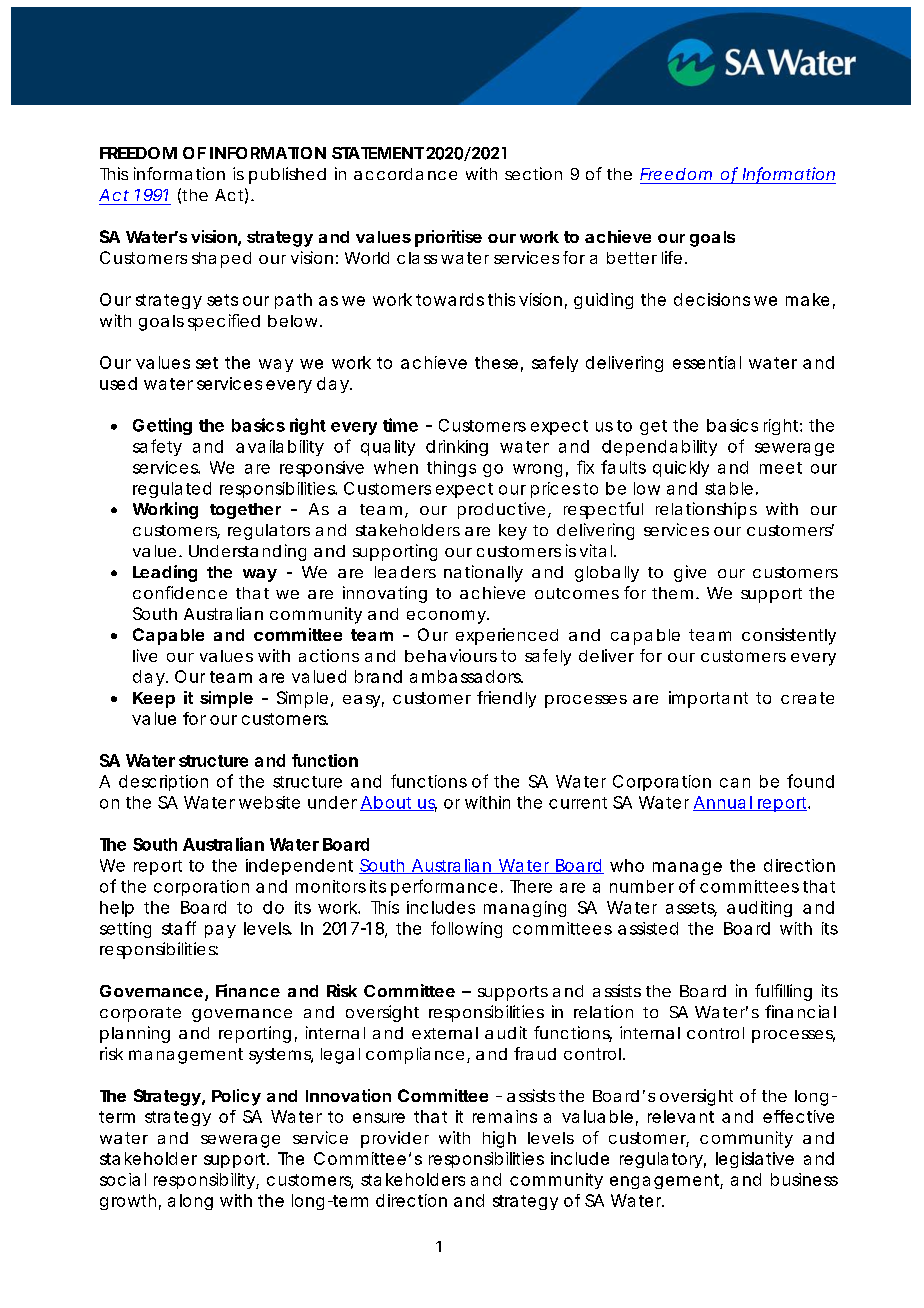  I want to click on accordance, so click(405, 174).
